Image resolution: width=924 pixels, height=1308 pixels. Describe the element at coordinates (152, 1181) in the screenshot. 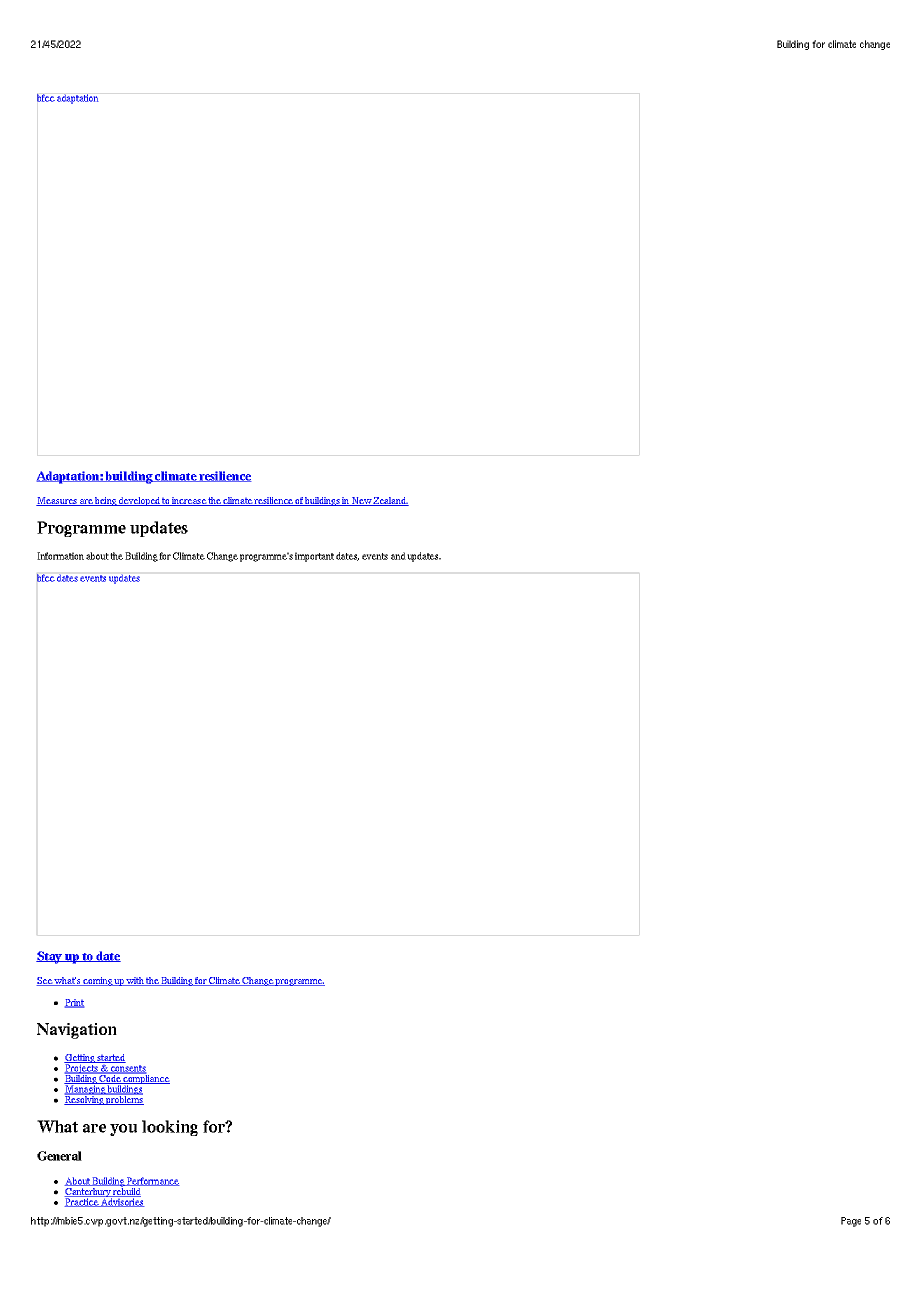

I see `Performance` at that location.
